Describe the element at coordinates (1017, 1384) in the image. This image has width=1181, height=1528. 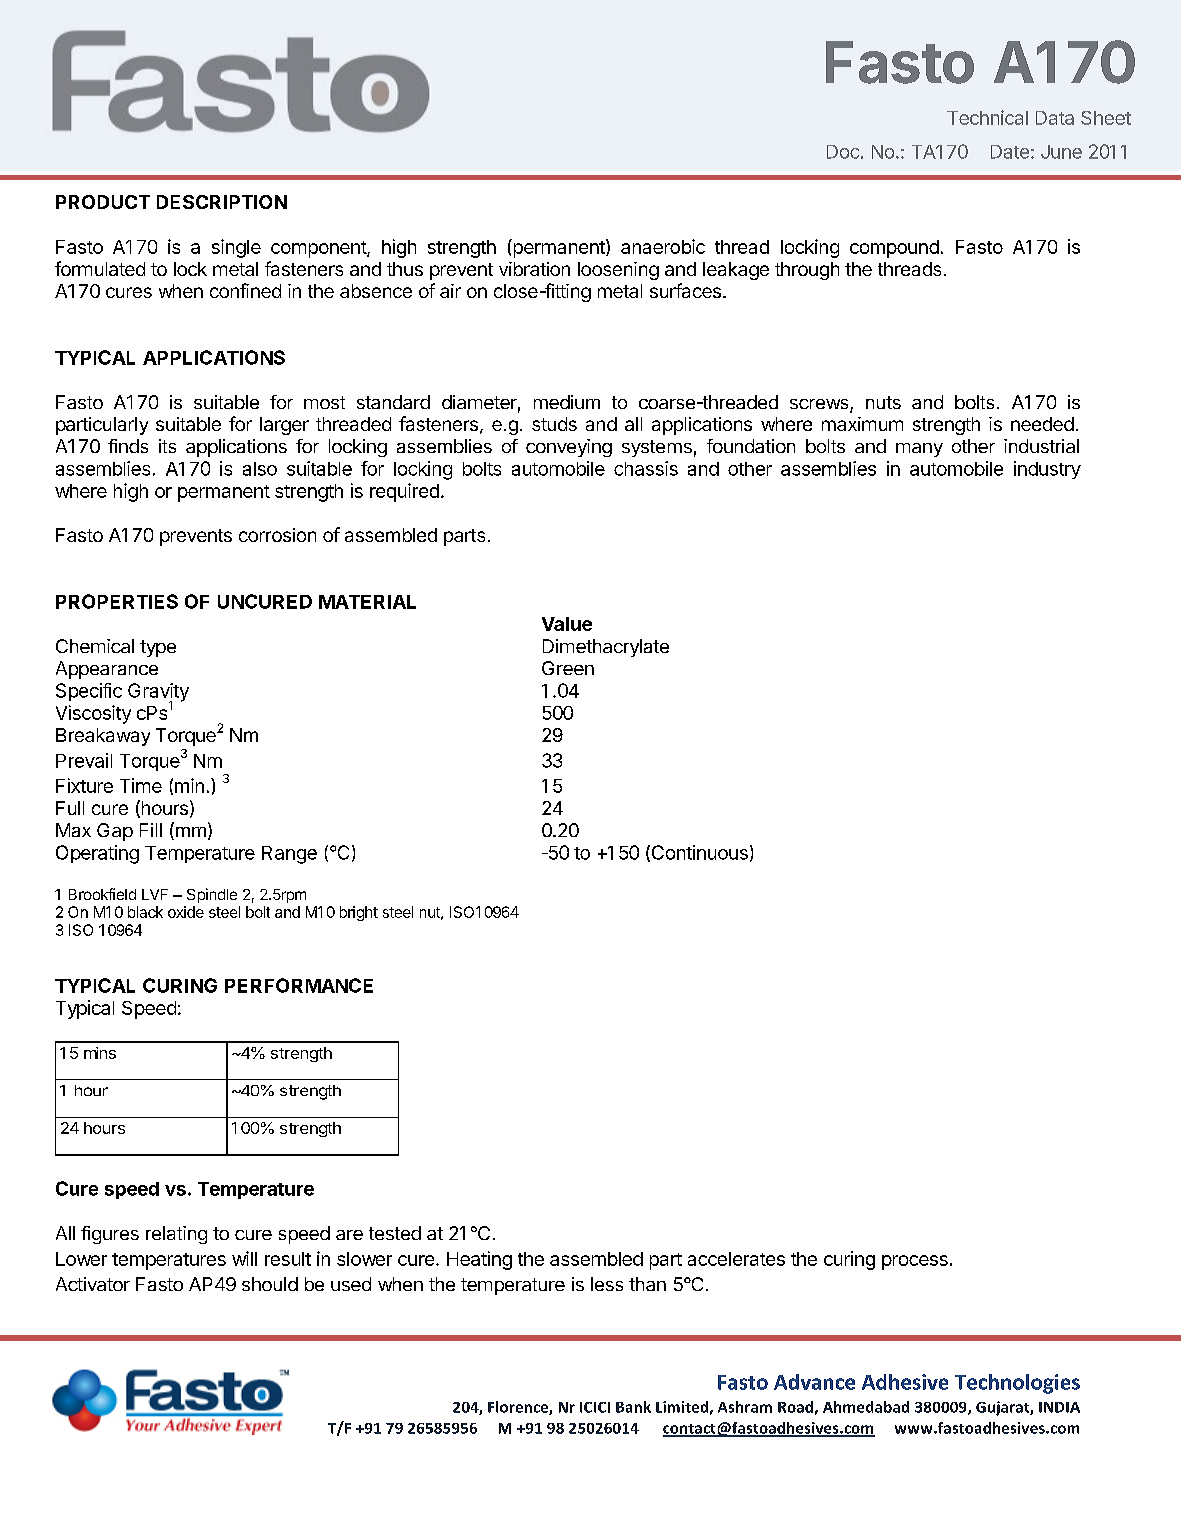
I see `Technologies` at that location.
